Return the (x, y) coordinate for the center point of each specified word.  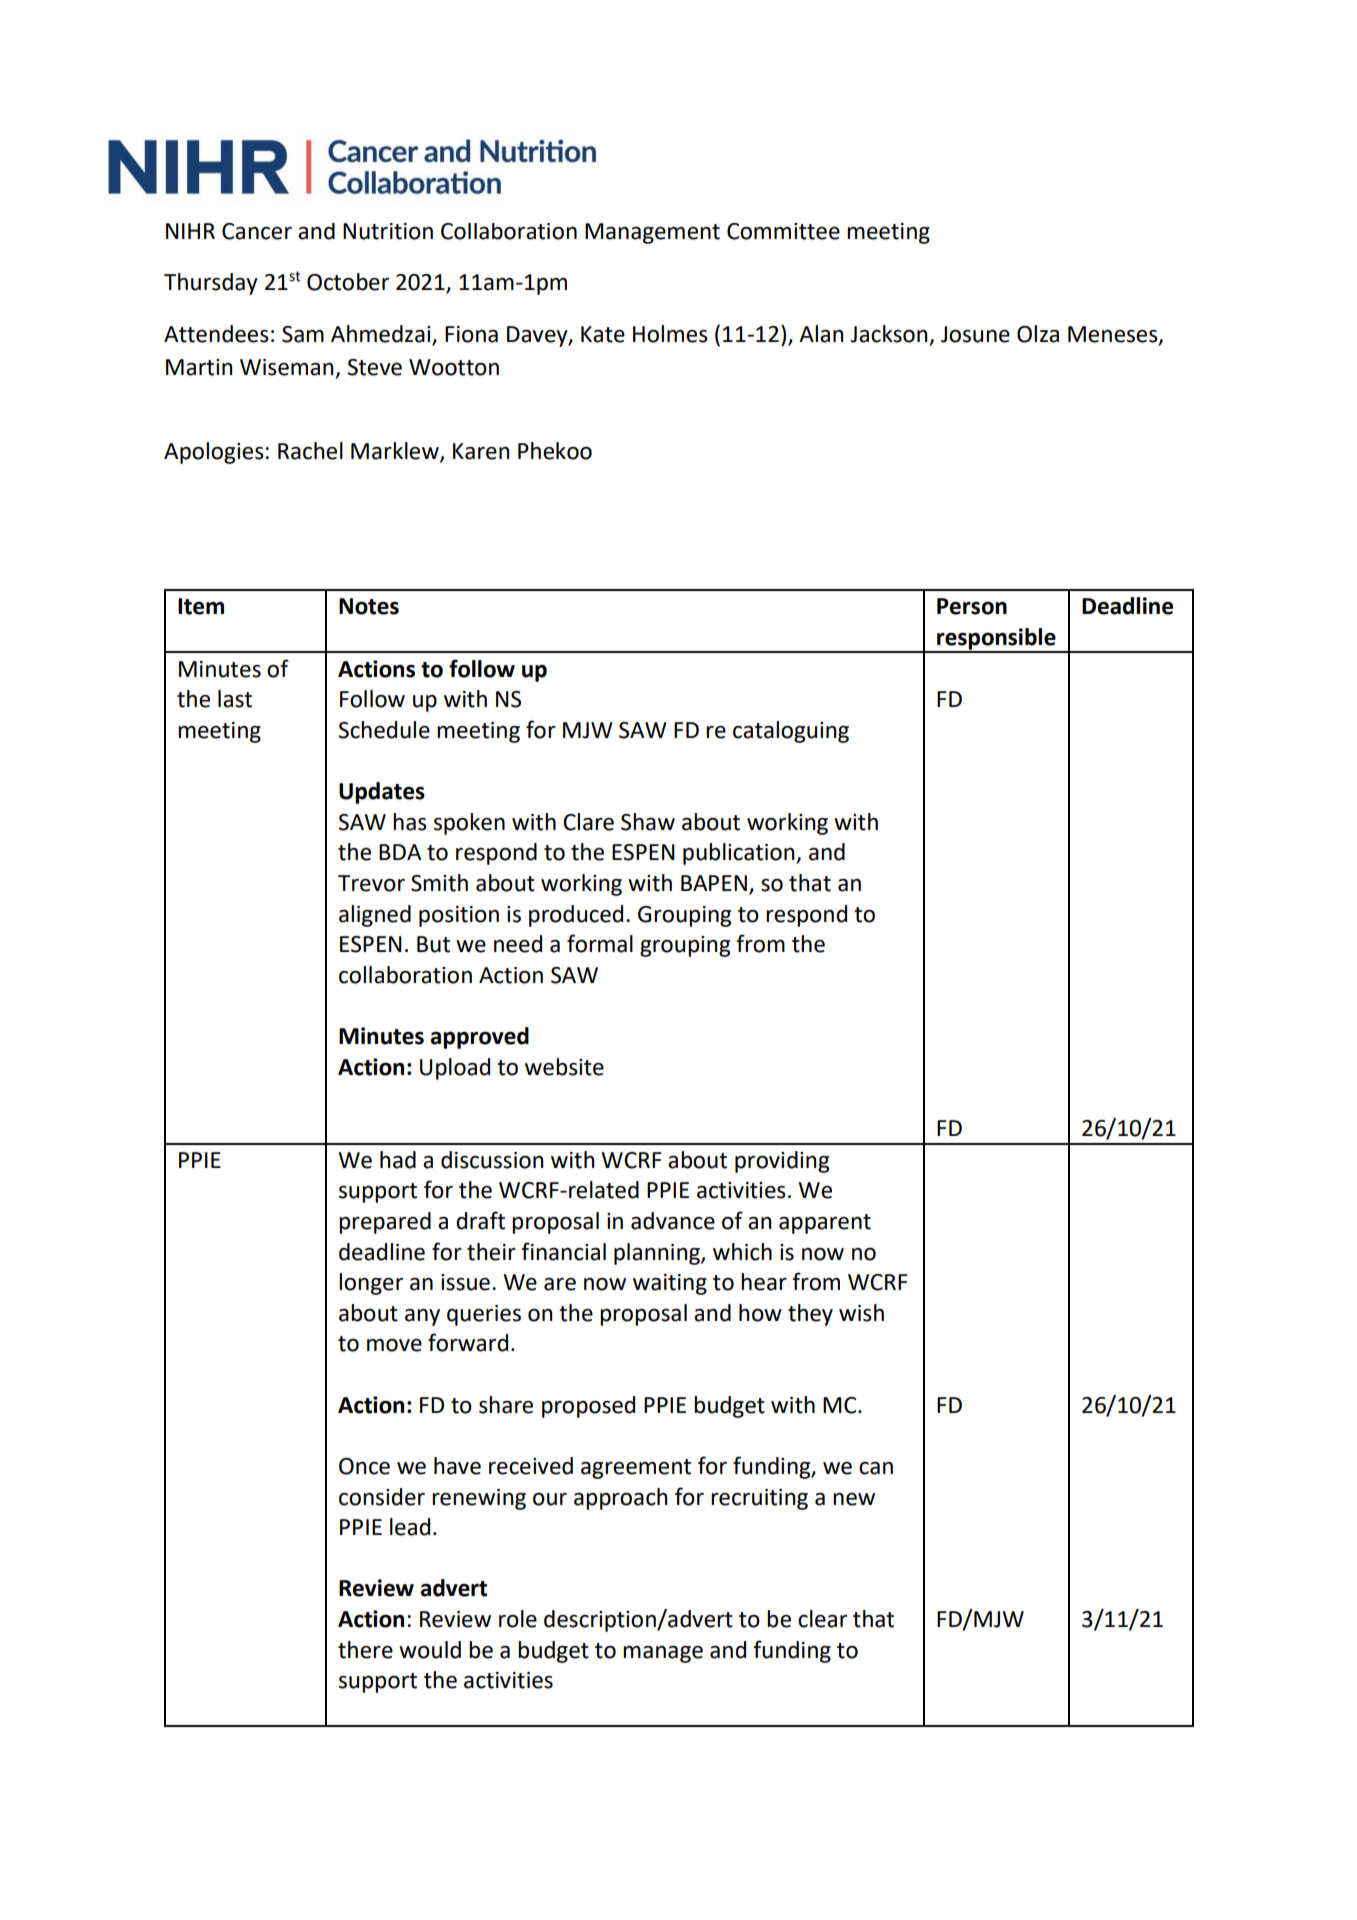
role (518, 1619)
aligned (375, 916)
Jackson (888, 334)
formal (600, 943)
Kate (603, 334)
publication (740, 854)
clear (822, 1619)
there (365, 1650)
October (348, 282)
